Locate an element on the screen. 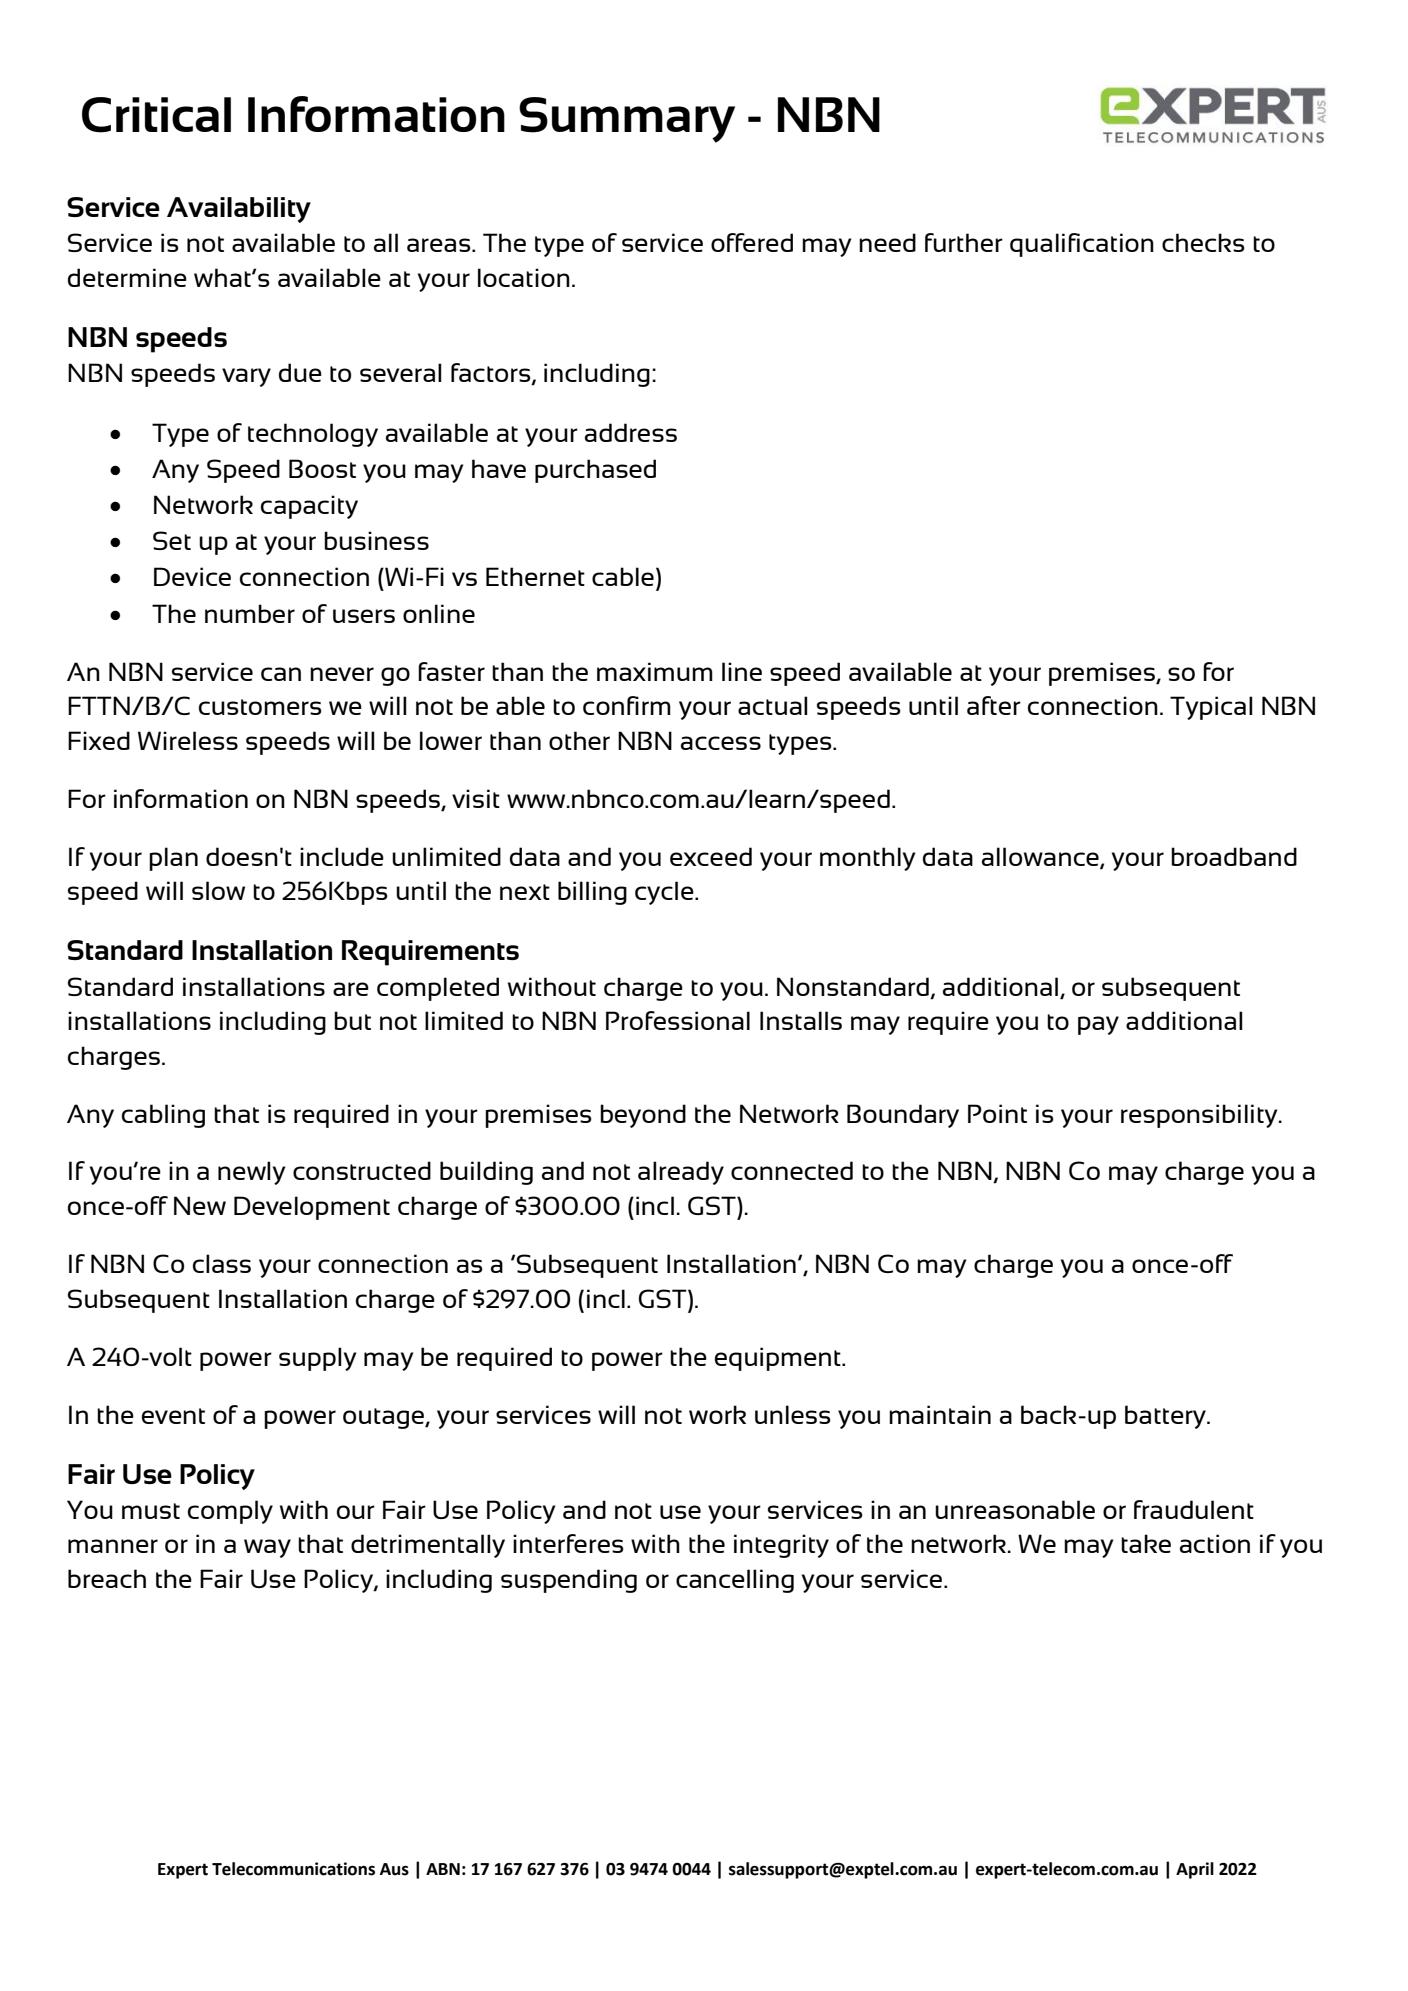 The height and width of the screenshot is (1991, 1408). Point is located at coordinates (997, 1113).
